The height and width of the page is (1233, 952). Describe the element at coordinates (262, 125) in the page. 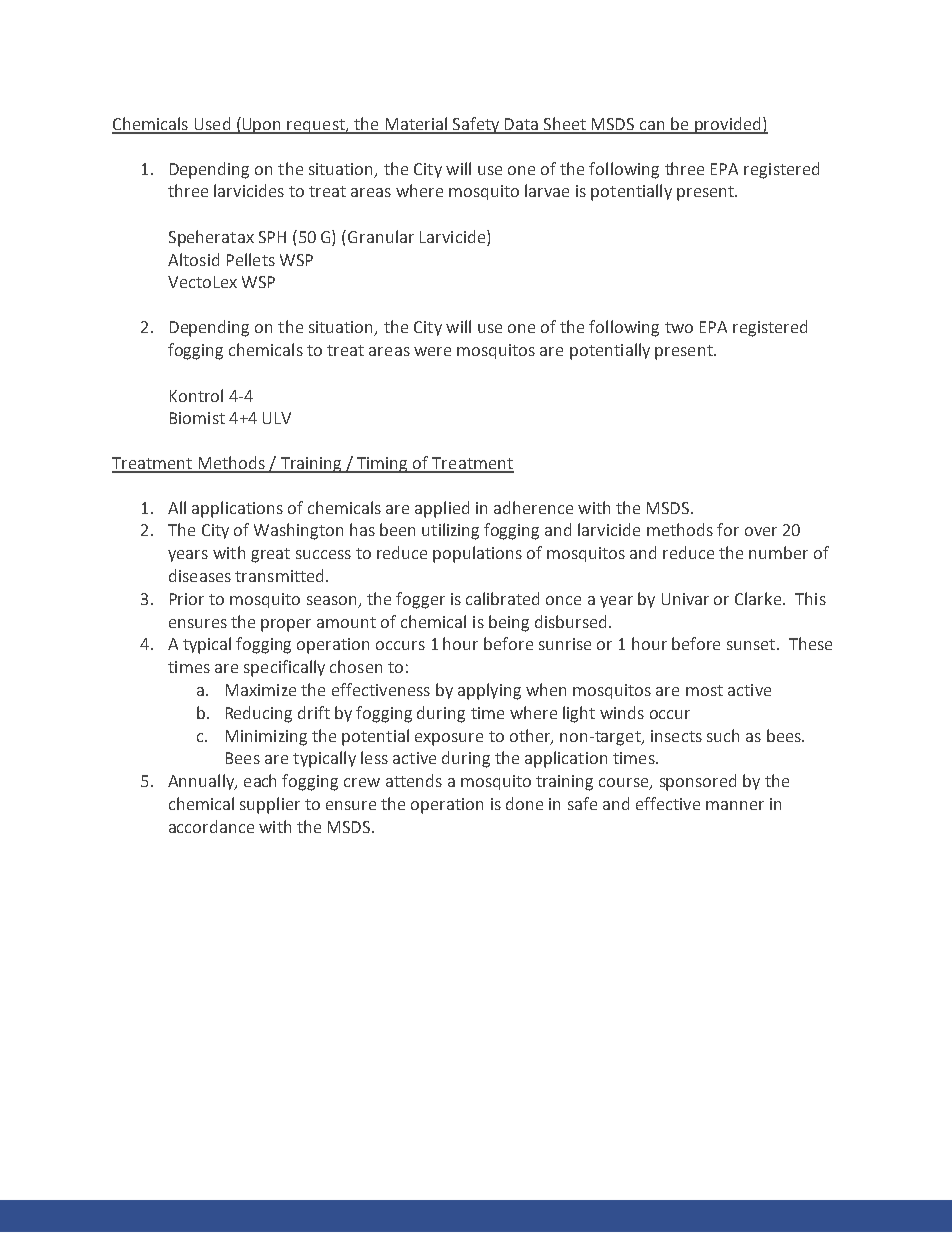

I see `Upon` at that location.
